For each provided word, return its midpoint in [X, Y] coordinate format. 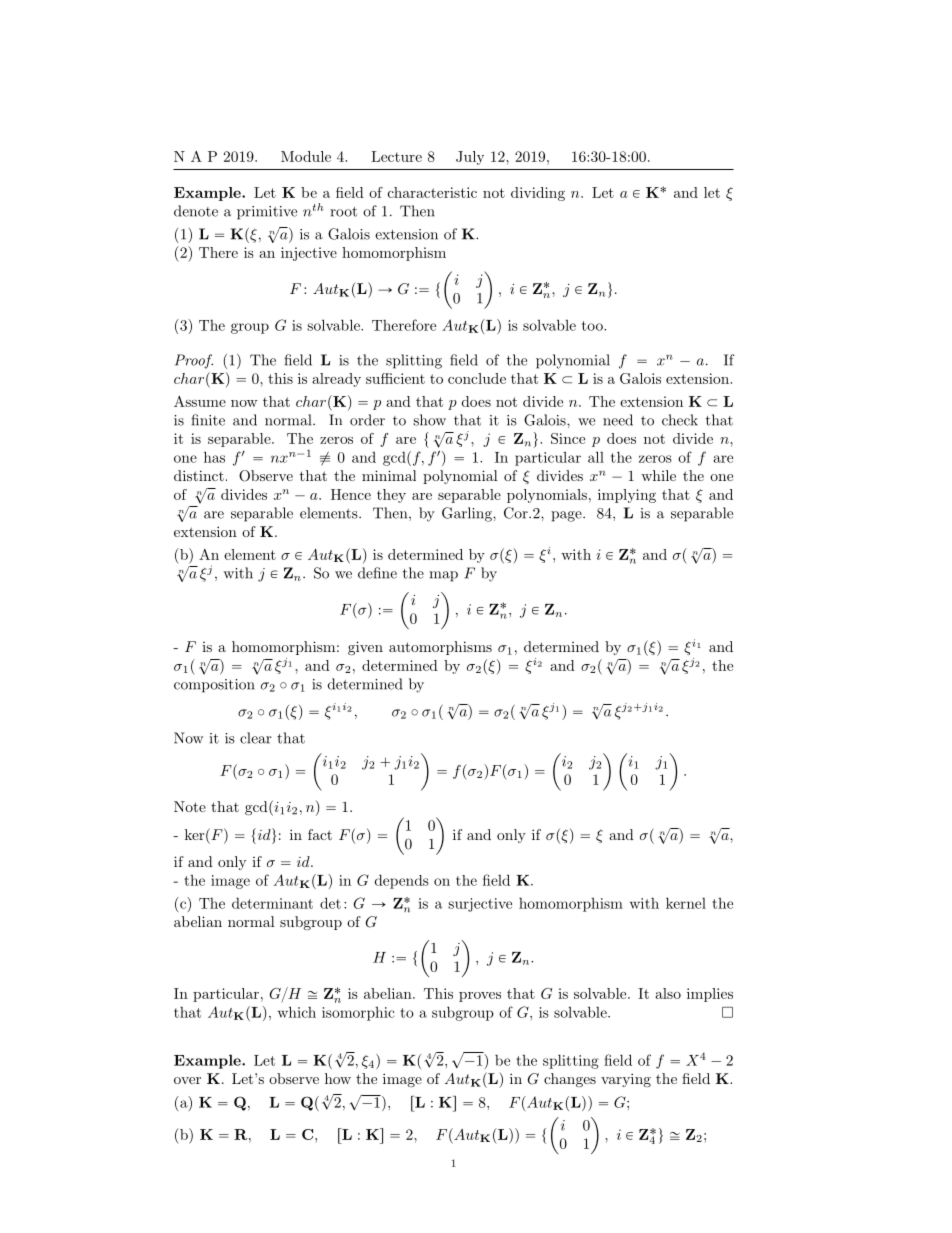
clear [256, 738]
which [297, 1012]
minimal [389, 475]
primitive [267, 213]
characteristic [432, 192]
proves [480, 997]
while [658, 475]
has [214, 457]
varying [626, 1080]
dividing [538, 194]
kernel [686, 903]
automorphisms [440, 648]
